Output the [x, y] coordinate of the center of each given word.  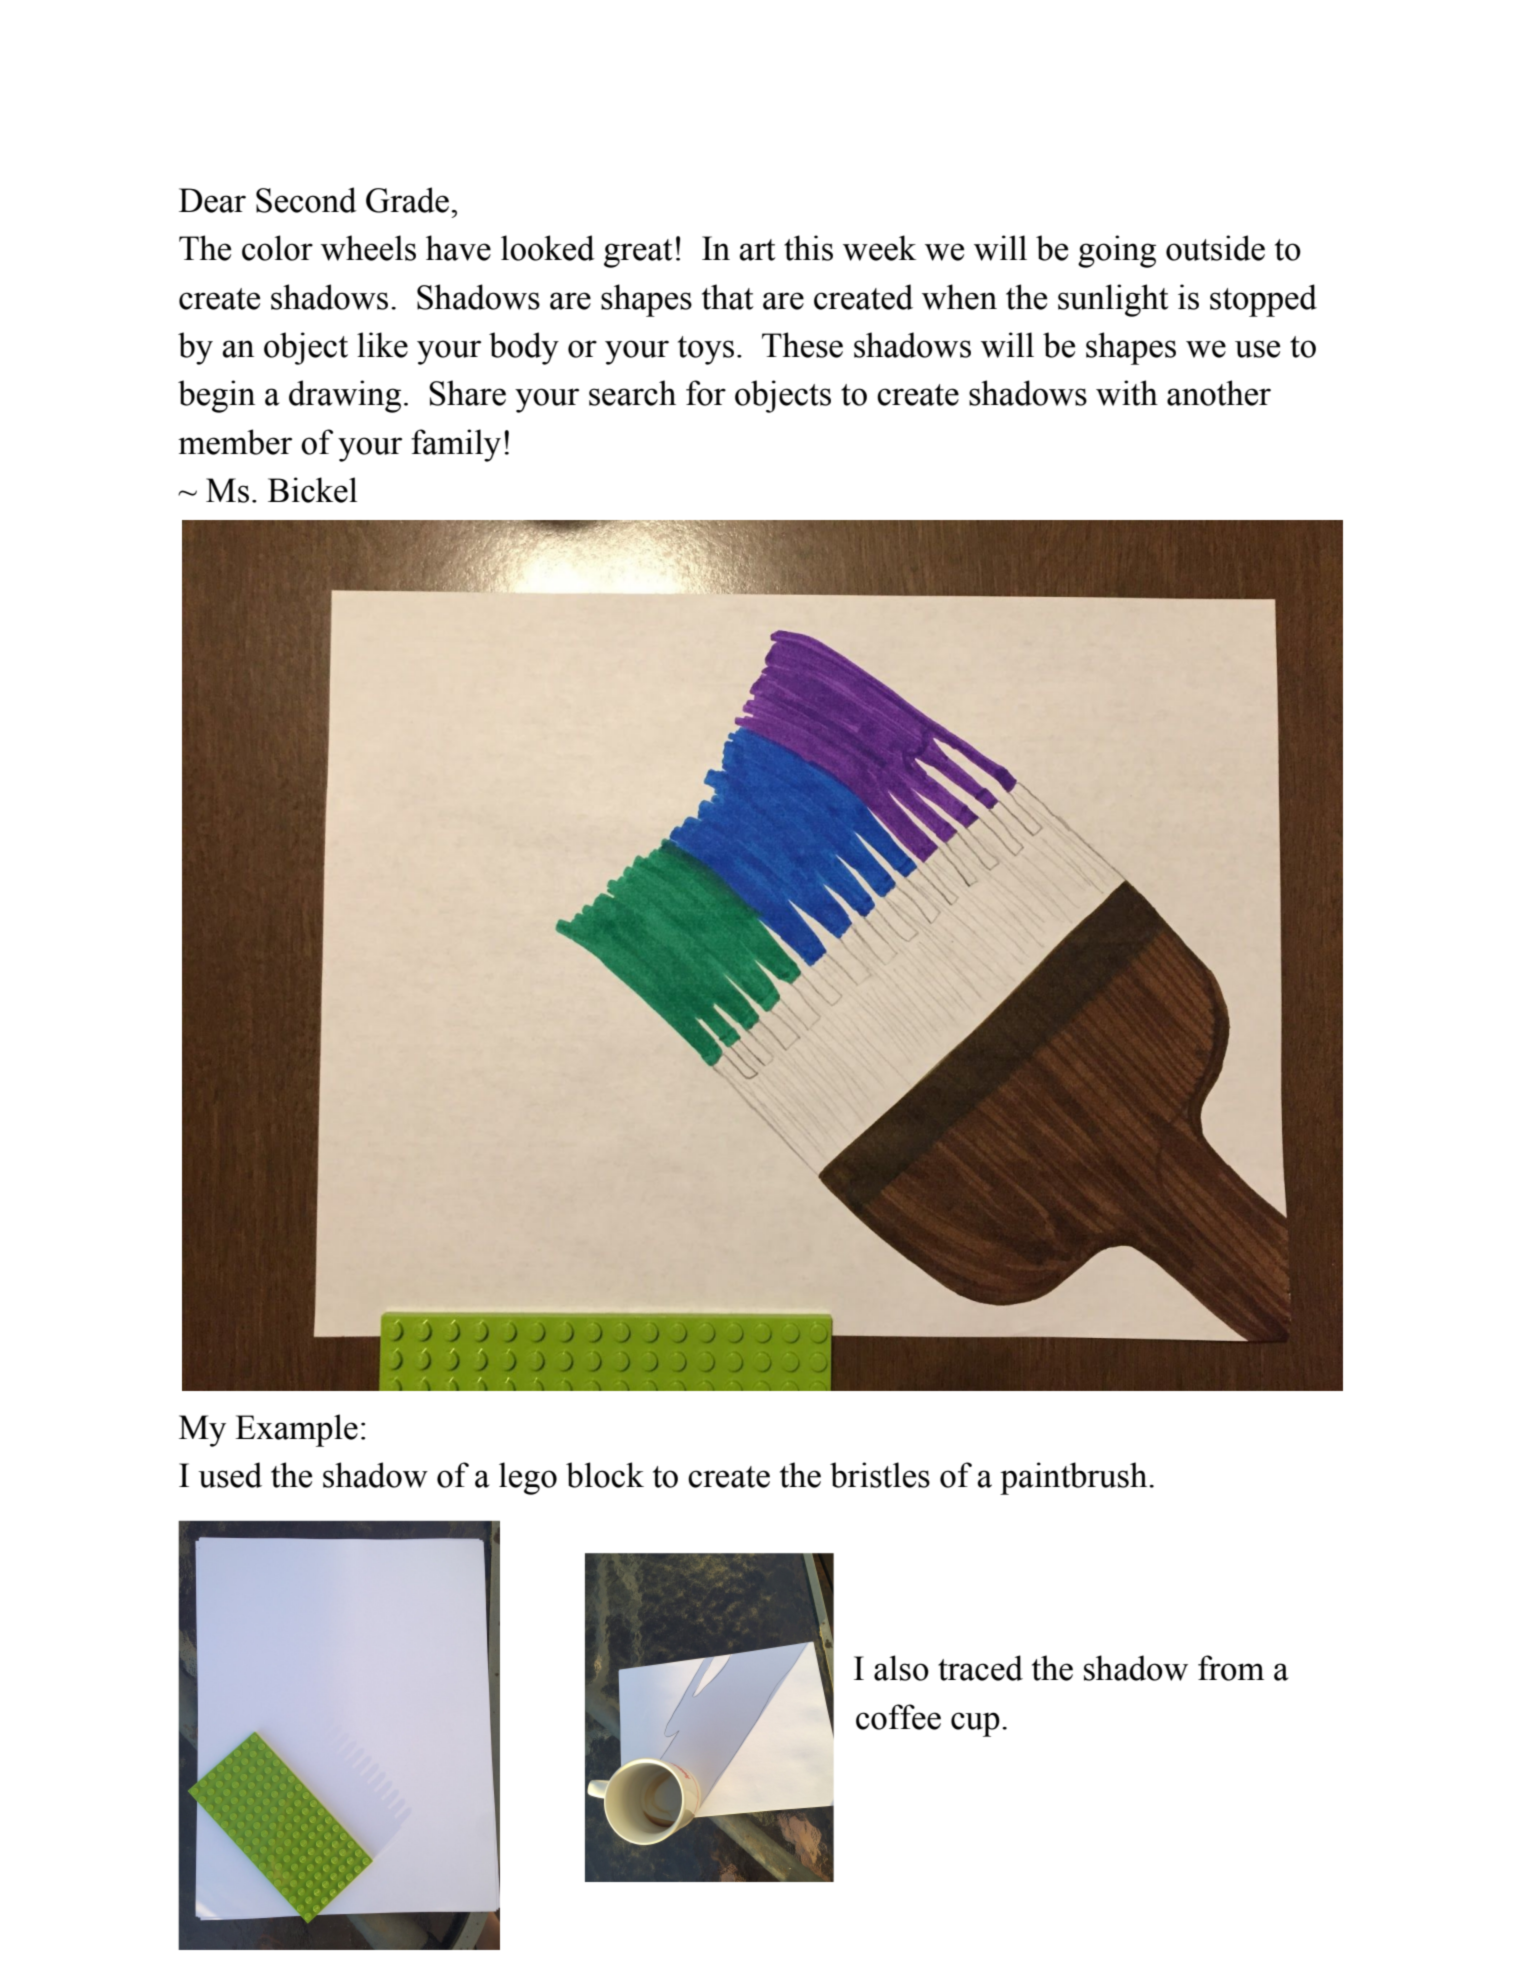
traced [980, 1668]
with [1127, 393]
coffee [898, 1717]
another [1219, 393]
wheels [368, 248]
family [456, 445]
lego [528, 1478]
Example [296, 1430]
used [230, 1475]
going [1117, 251]
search [632, 393]
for [706, 393]
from [1231, 1668]
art [757, 250]
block [605, 1475]
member [235, 442]
